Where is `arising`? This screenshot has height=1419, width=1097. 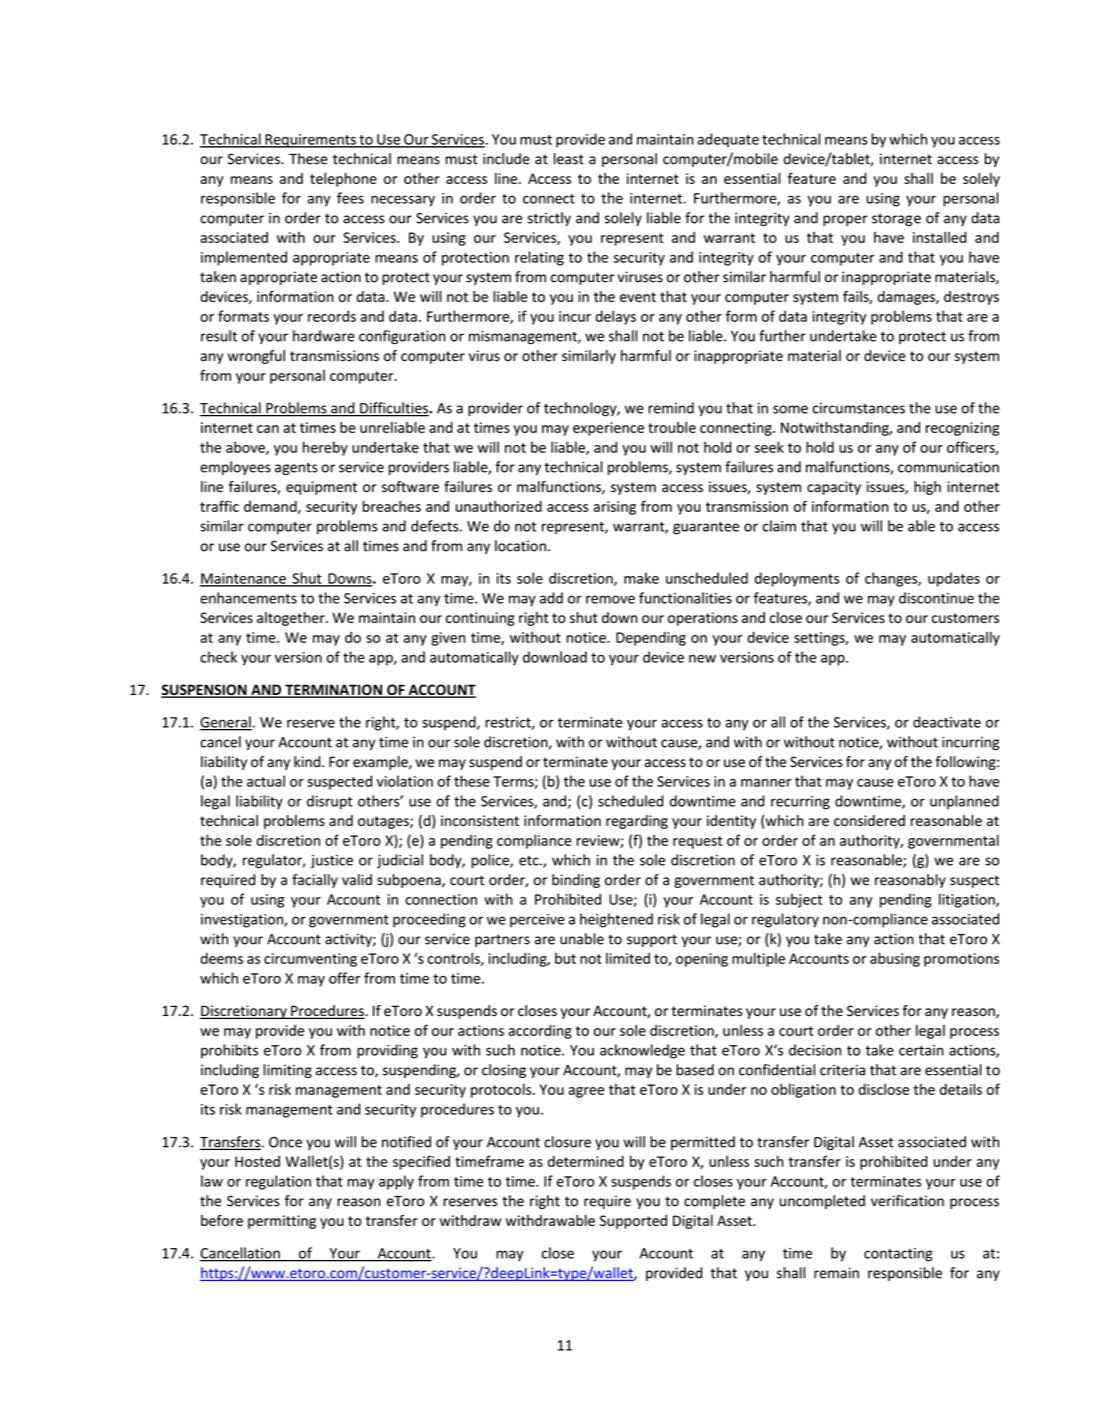
arising is located at coordinates (614, 508).
